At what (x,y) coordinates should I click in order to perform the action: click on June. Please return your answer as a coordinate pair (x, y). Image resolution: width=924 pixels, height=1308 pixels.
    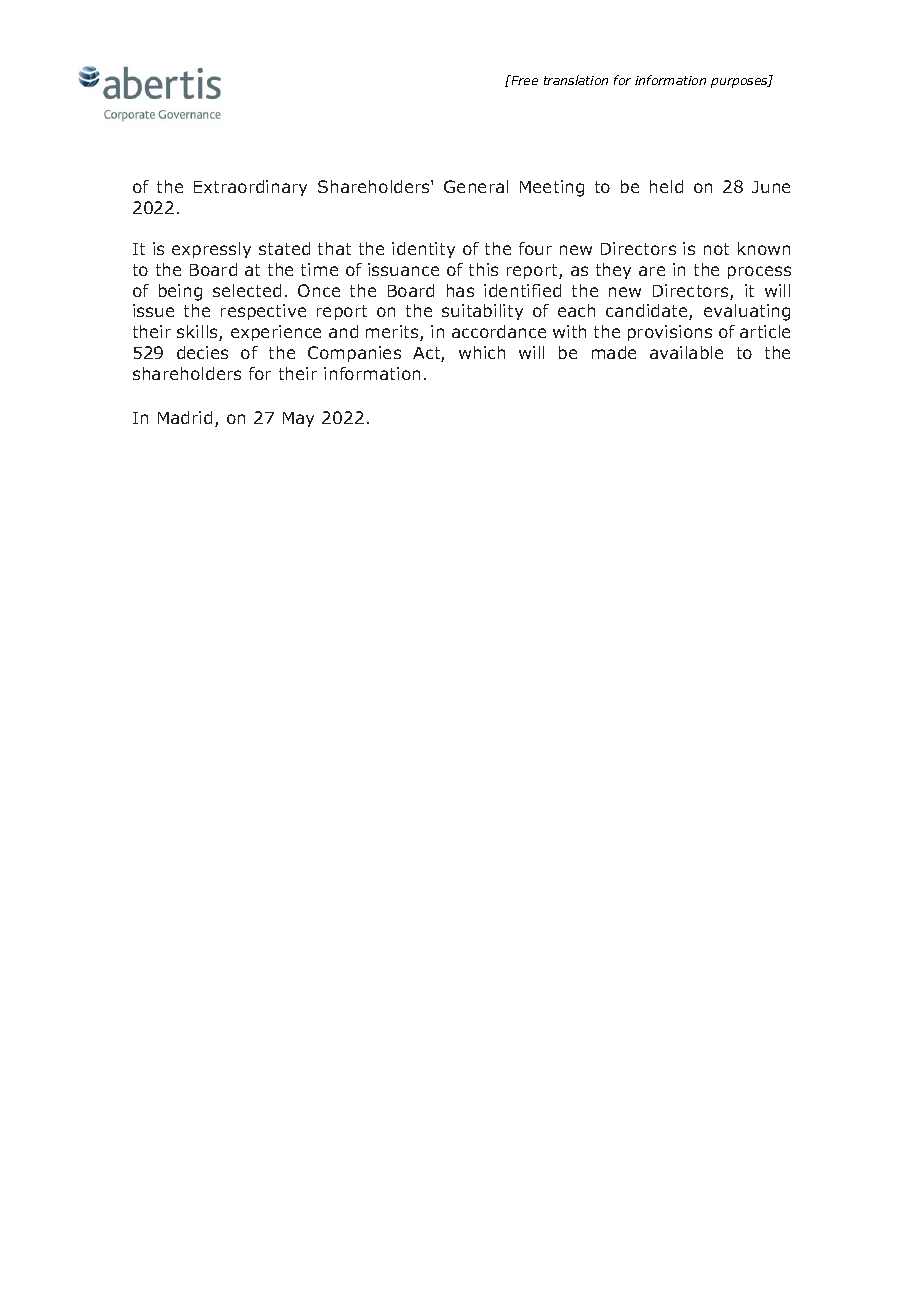
    Looking at the image, I should click on (771, 187).
